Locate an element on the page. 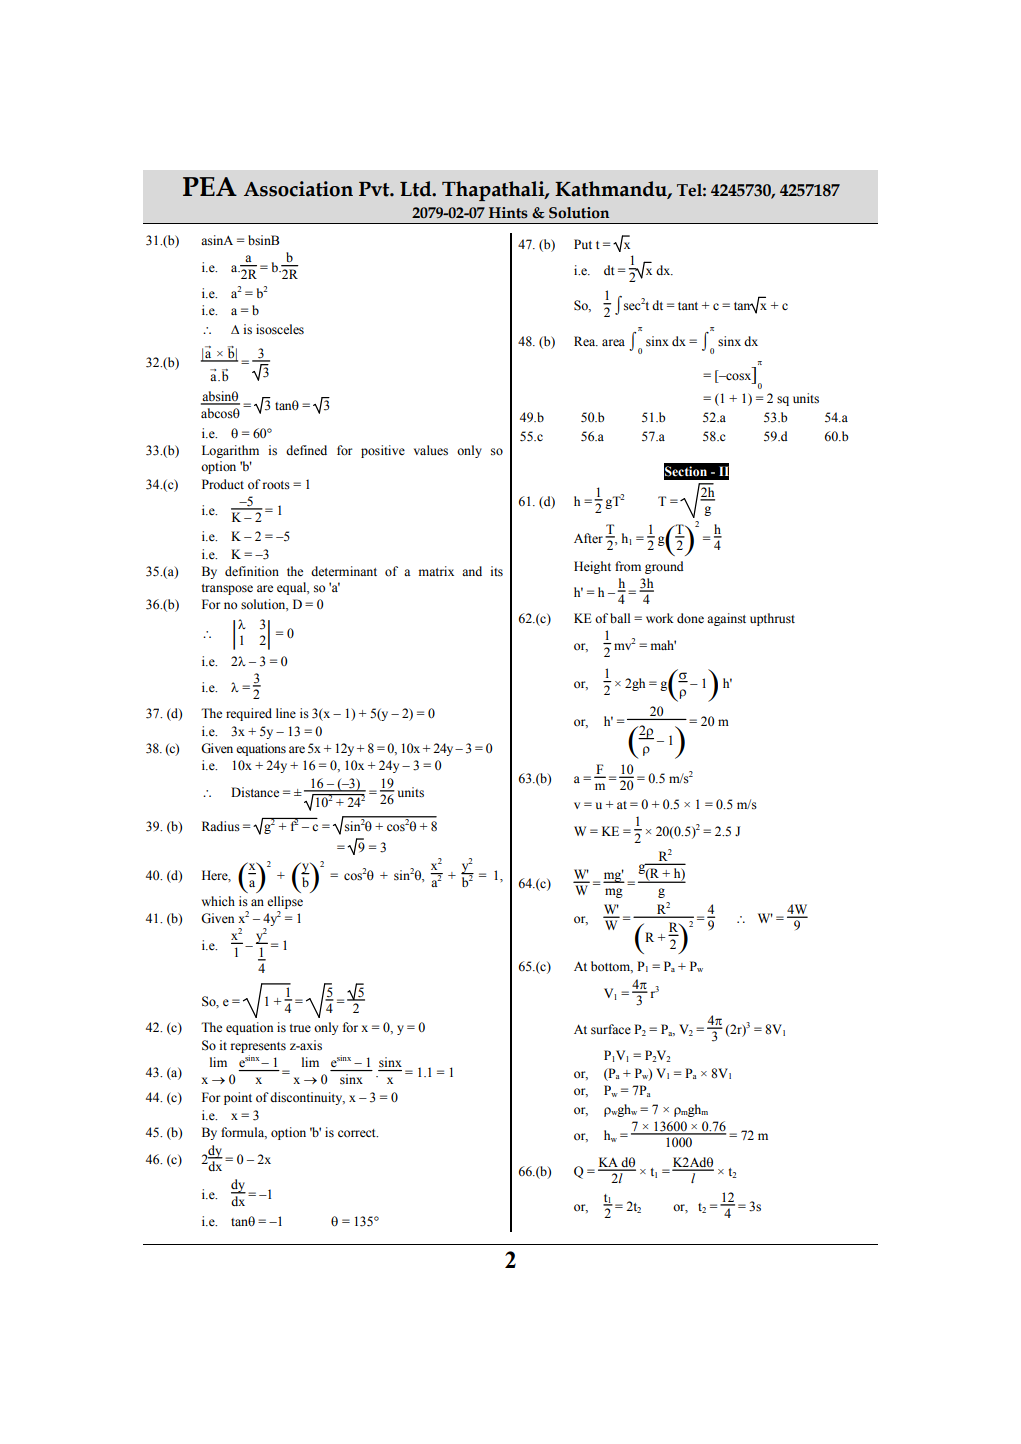  area is located at coordinates (613, 342).
